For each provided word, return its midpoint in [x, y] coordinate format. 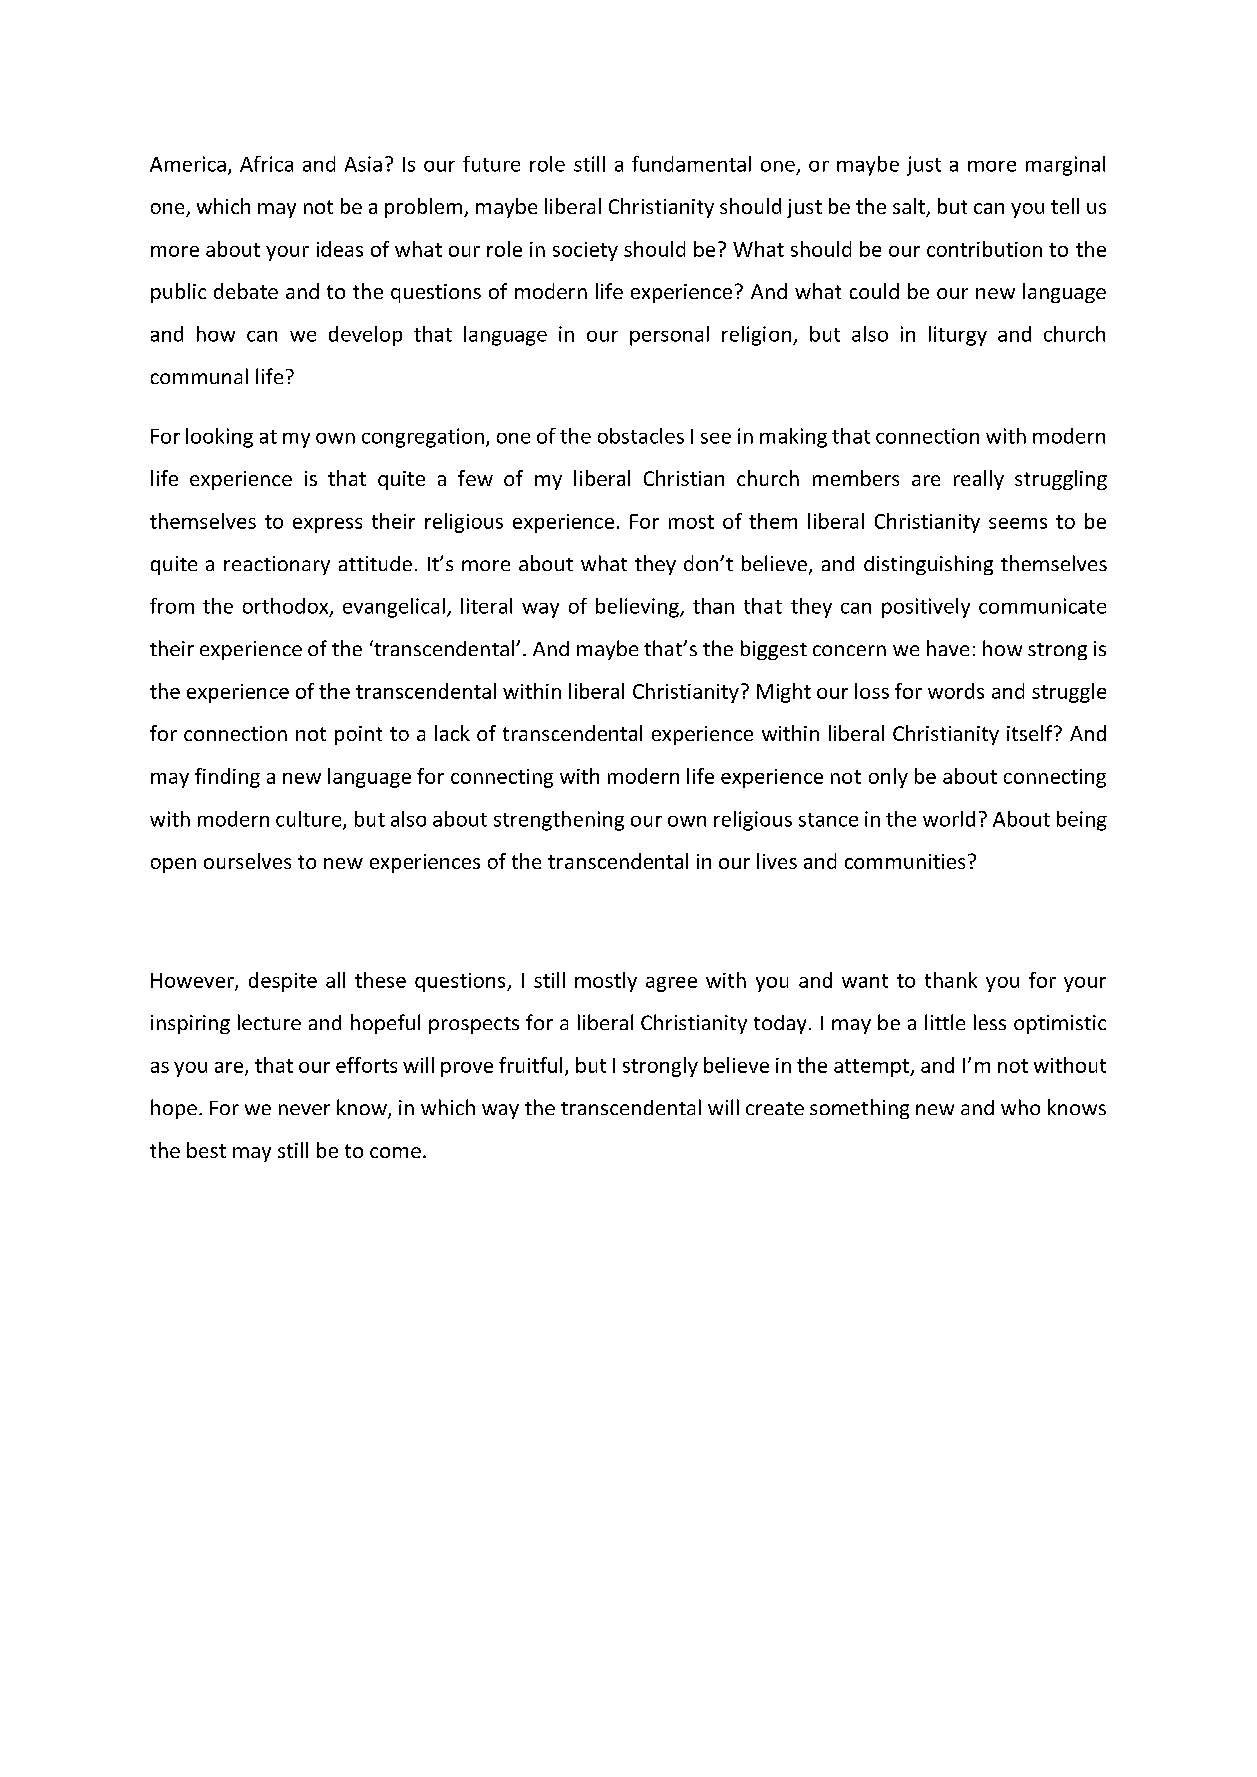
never [304, 1109]
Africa [266, 164]
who [1020, 1107]
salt [910, 207]
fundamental [691, 164]
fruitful [530, 1065]
